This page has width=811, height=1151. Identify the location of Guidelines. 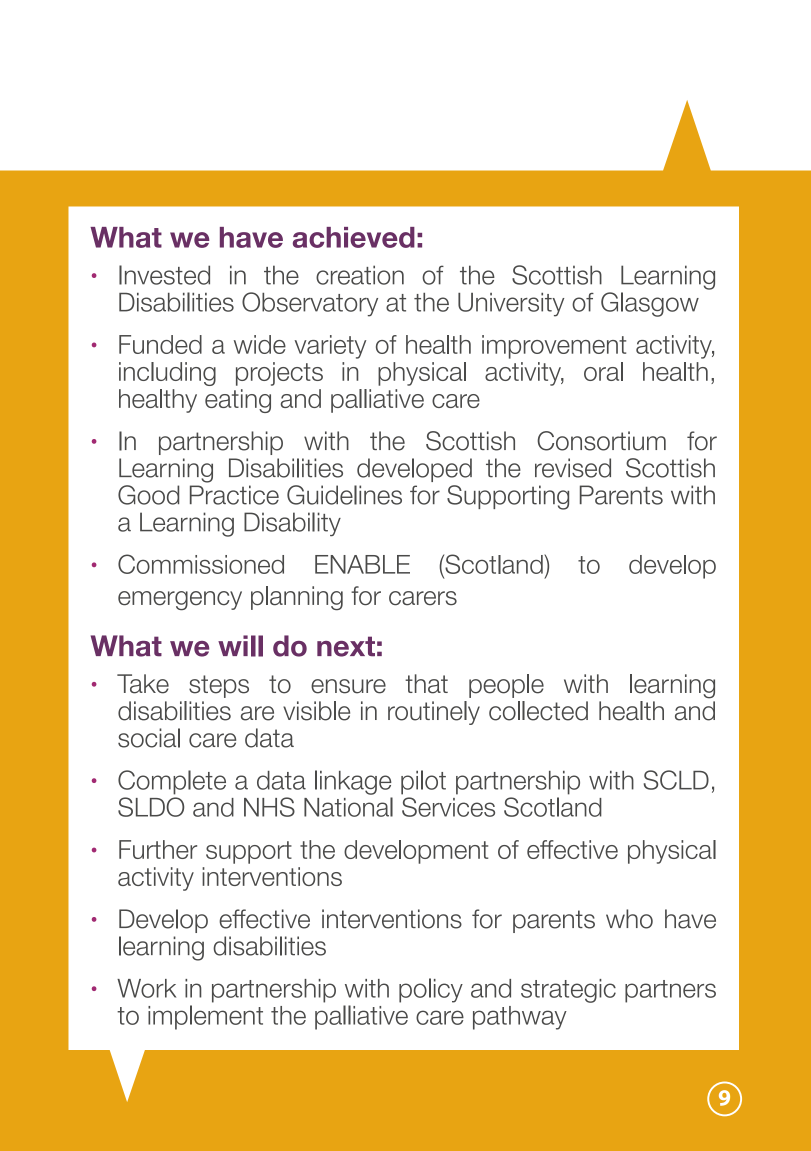
(344, 495).
